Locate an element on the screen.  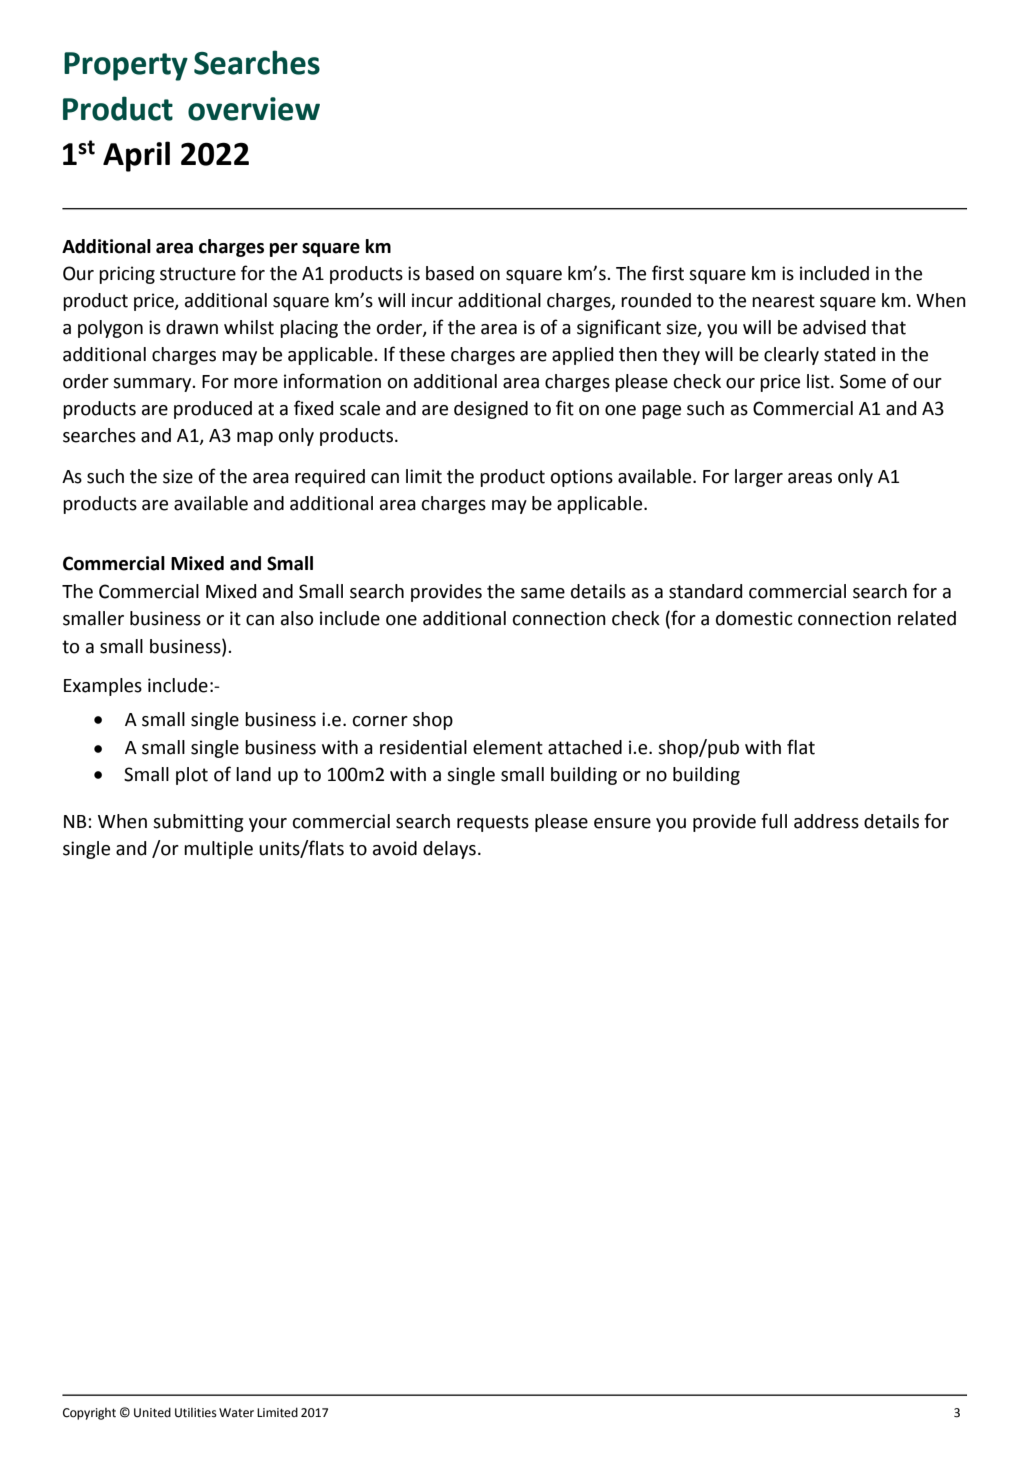
Water is located at coordinates (236, 1413).
